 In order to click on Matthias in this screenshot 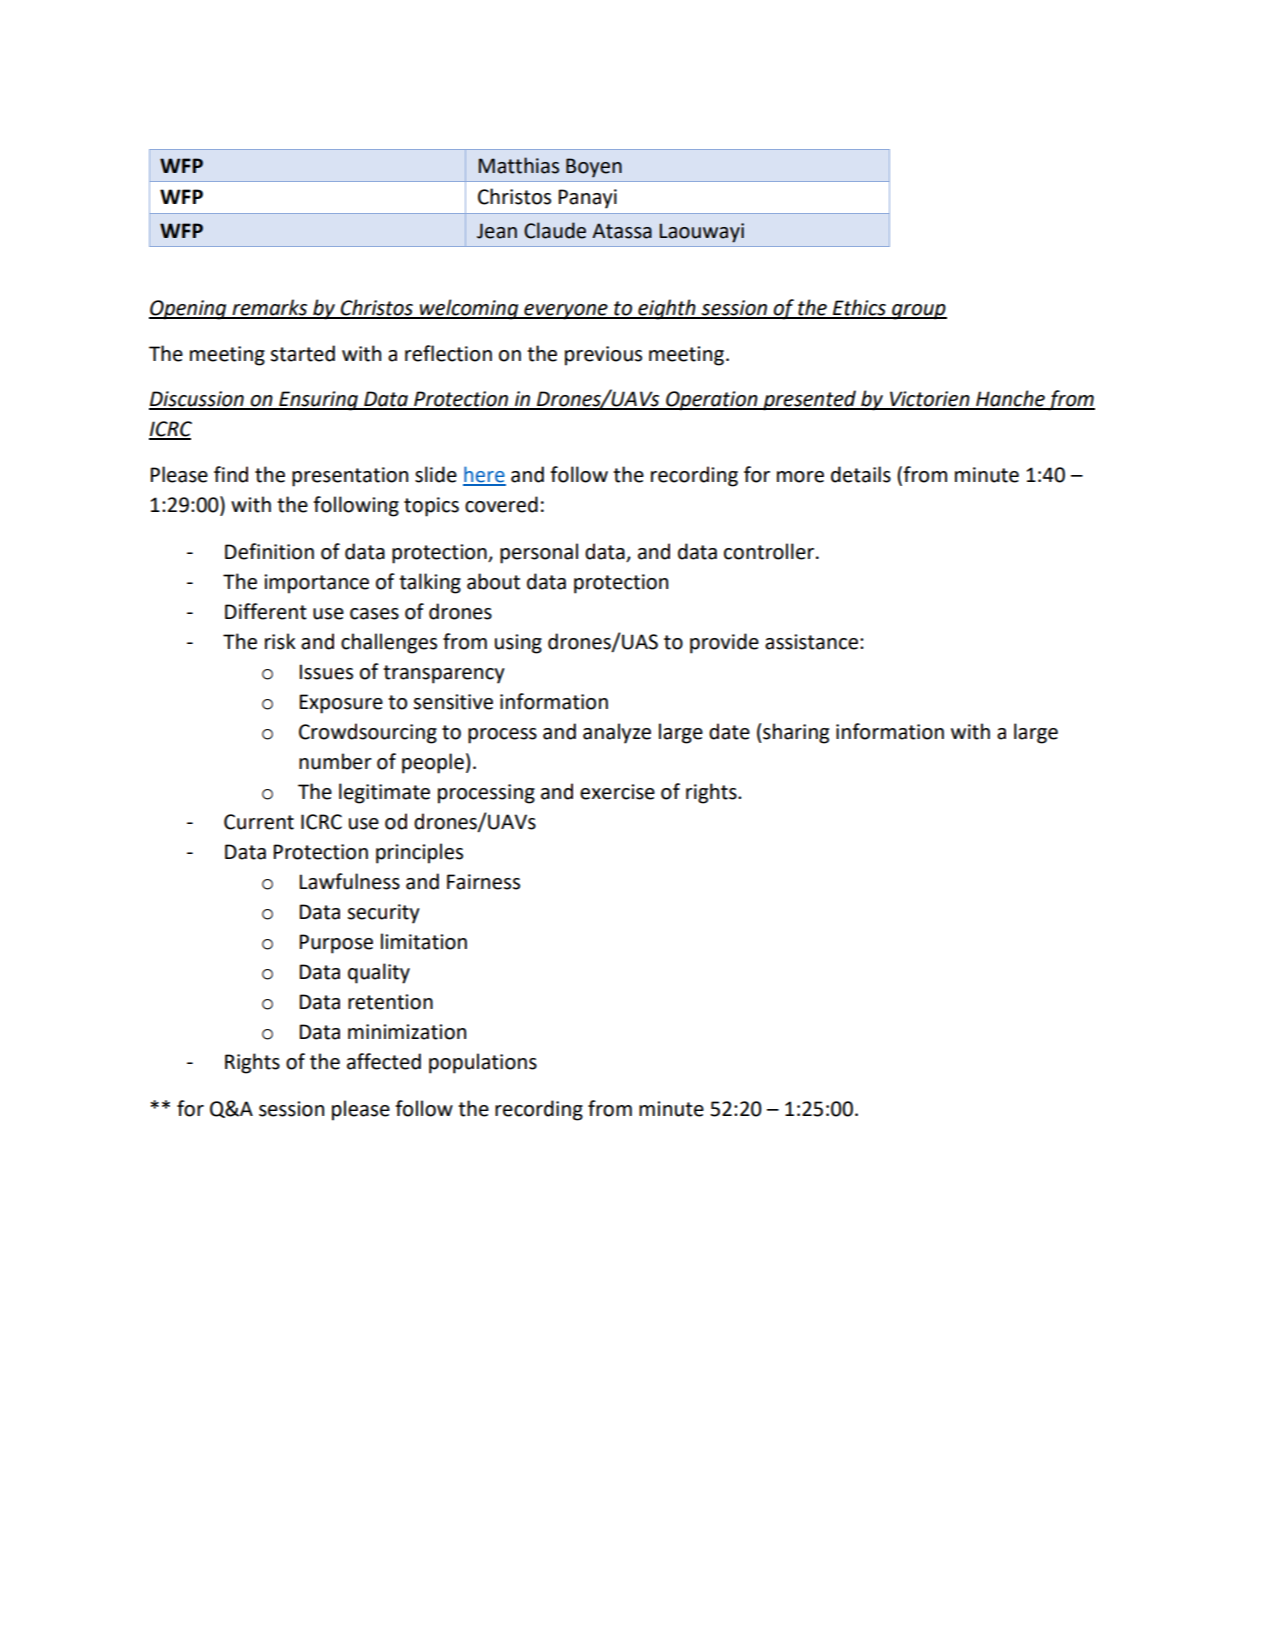, I will do `click(519, 165)`.
